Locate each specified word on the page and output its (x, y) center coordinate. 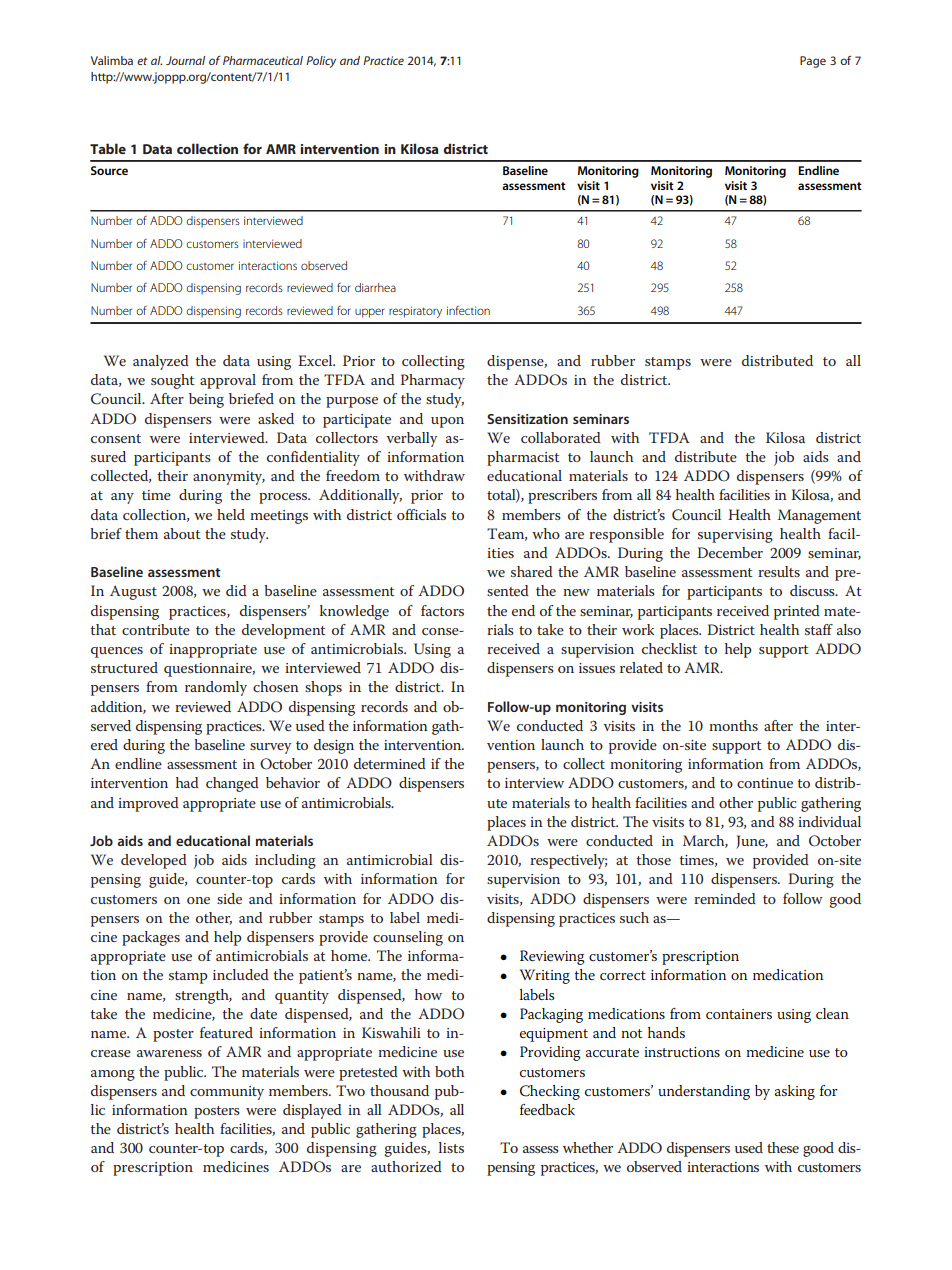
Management (819, 516)
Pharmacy (433, 381)
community (227, 1093)
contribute (156, 629)
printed (797, 612)
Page (813, 62)
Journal (185, 60)
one (198, 900)
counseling (408, 938)
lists (451, 1147)
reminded (725, 898)
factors (442, 610)
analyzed (161, 362)
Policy (321, 62)
